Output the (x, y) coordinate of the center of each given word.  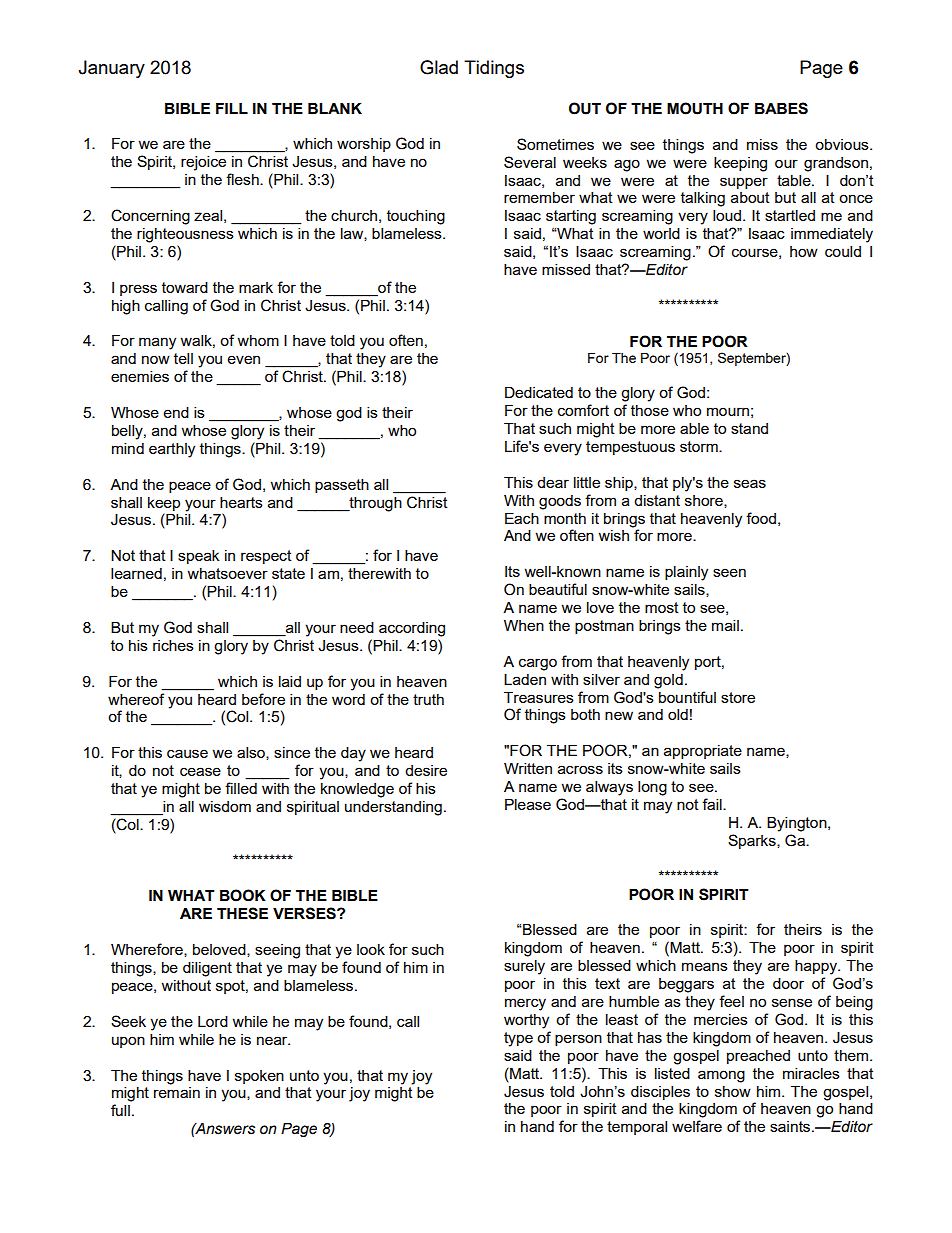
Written (528, 768)
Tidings (494, 69)
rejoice (203, 163)
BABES (781, 108)
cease (200, 771)
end (176, 412)
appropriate (703, 752)
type (518, 1039)
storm (700, 446)
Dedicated (539, 392)
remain (177, 1092)
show (733, 1091)
